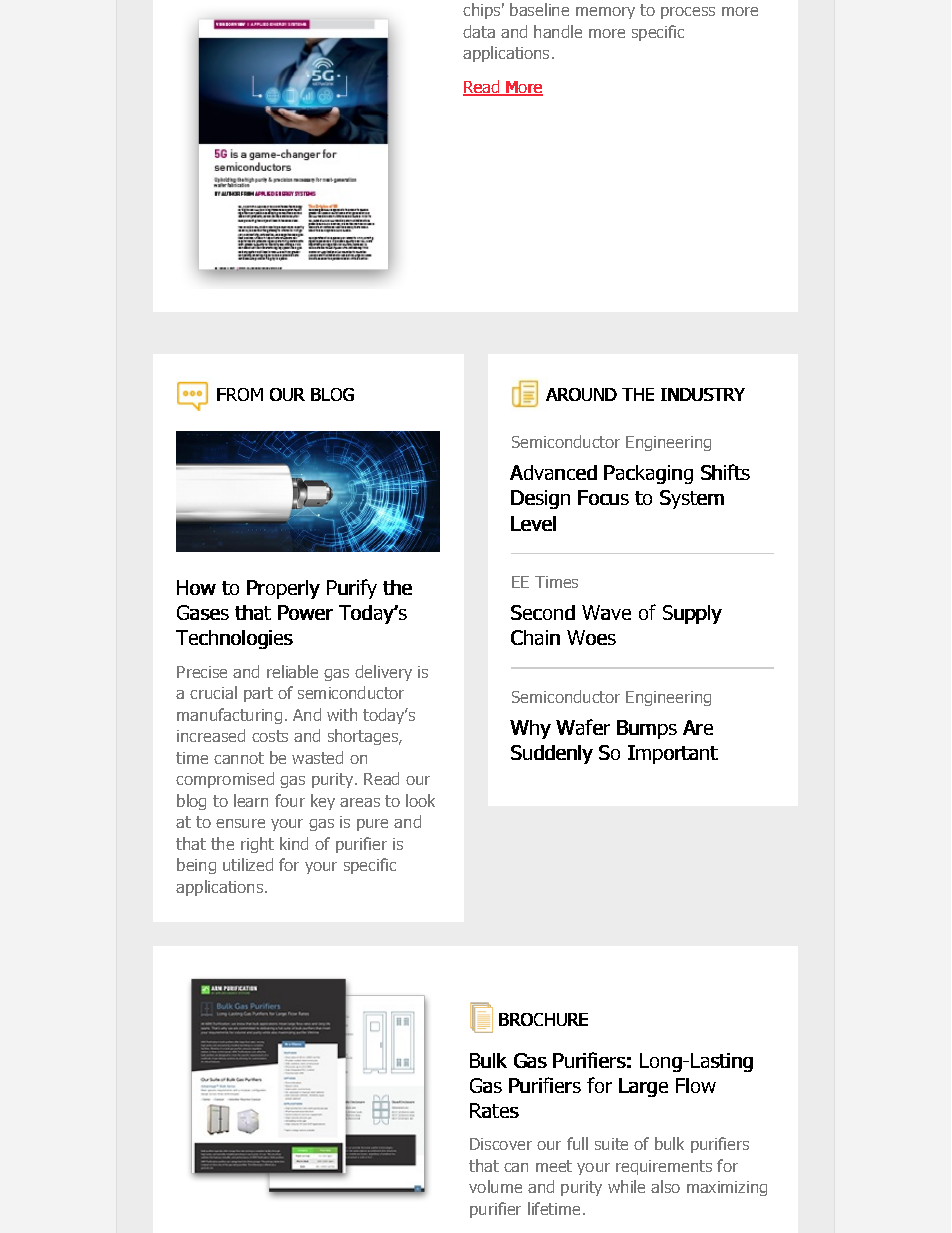 This screenshot has width=952, height=1233. Describe the element at coordinates (673, 754) in the screenshot. I see `Important` at that location.
